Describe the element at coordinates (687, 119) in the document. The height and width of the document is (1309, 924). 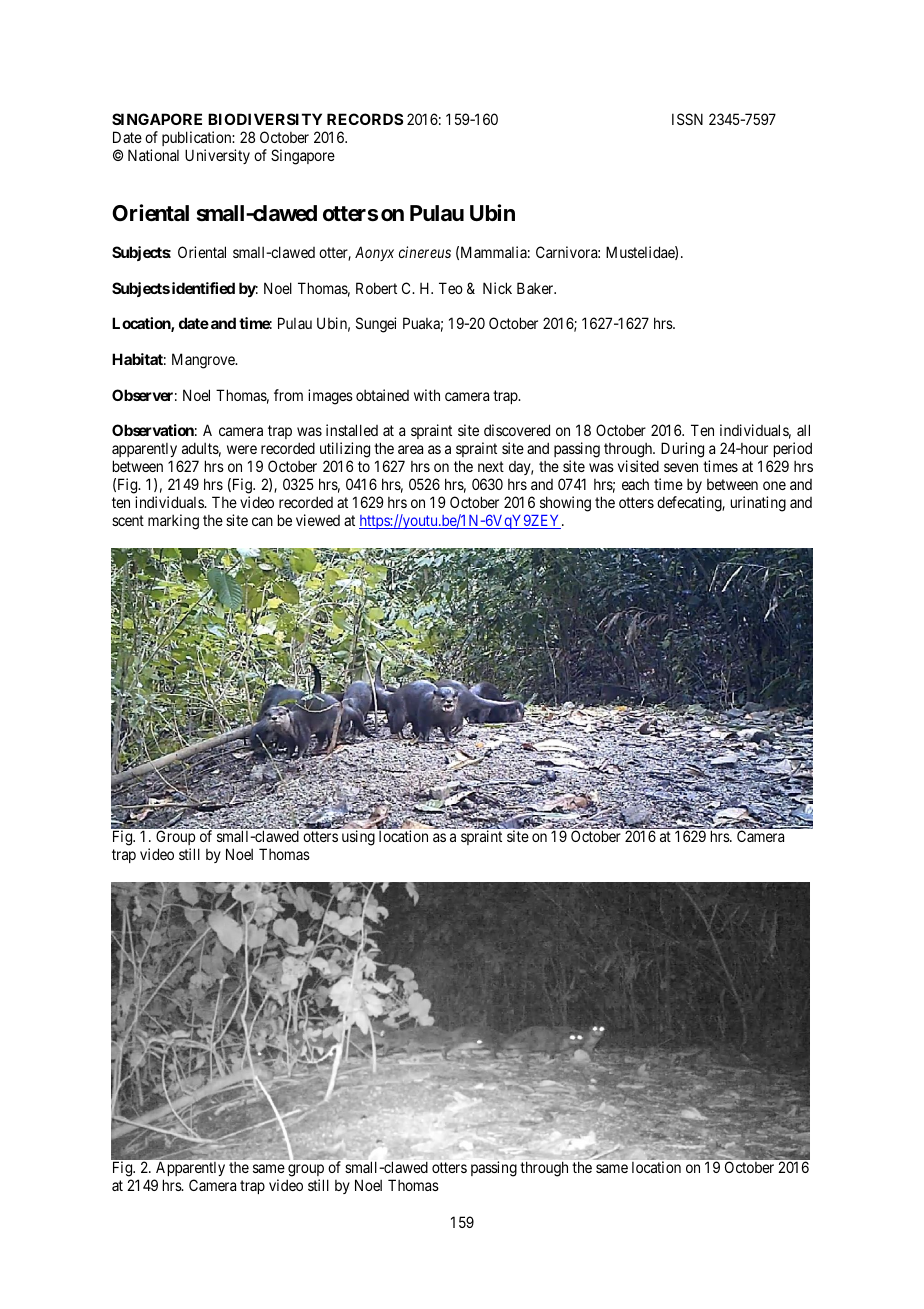
I see `ISSN` at that location.
